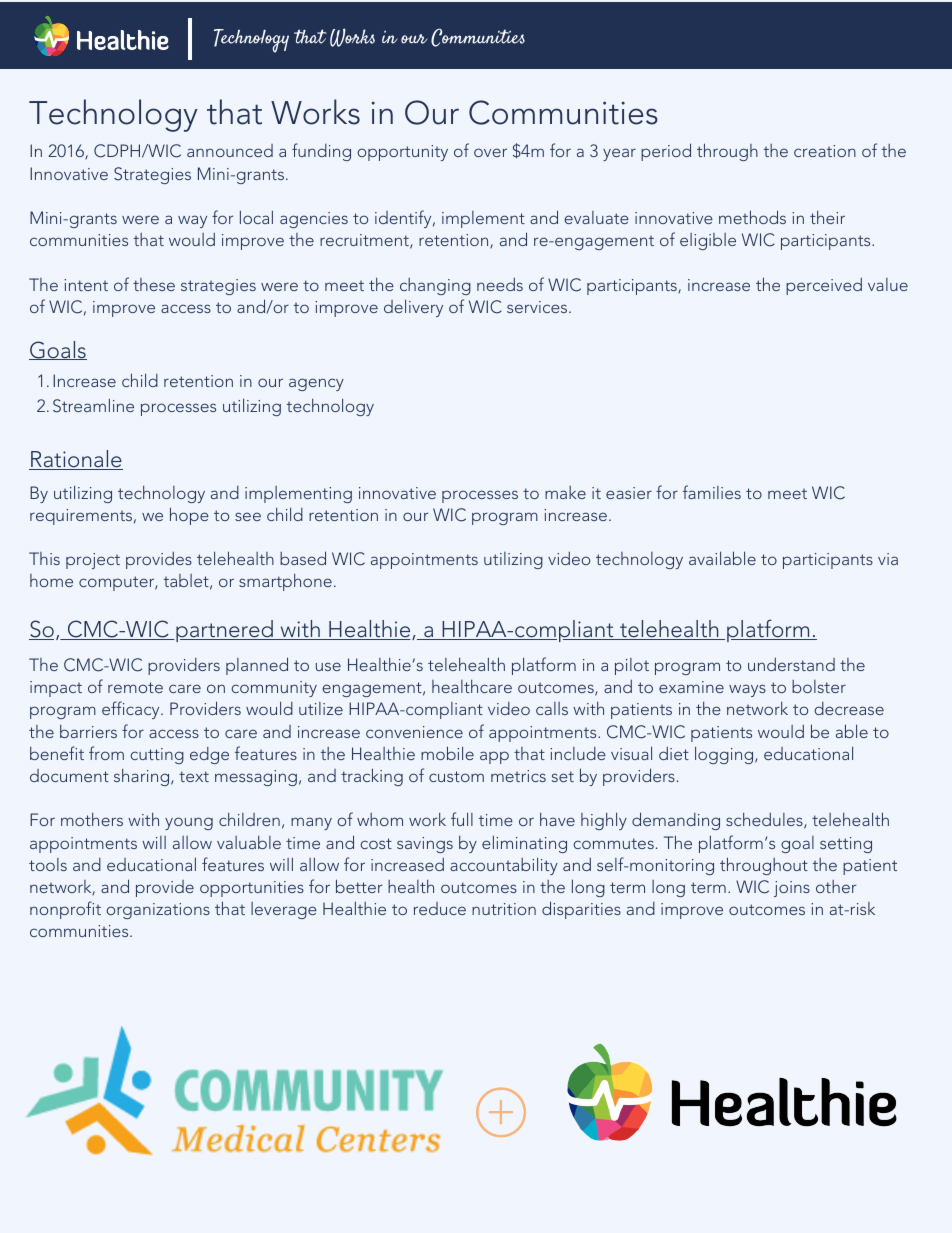  What do you see at coordinates (825, 151) in the screenshot?
I see `creation` at bounding box center [825, 151].
